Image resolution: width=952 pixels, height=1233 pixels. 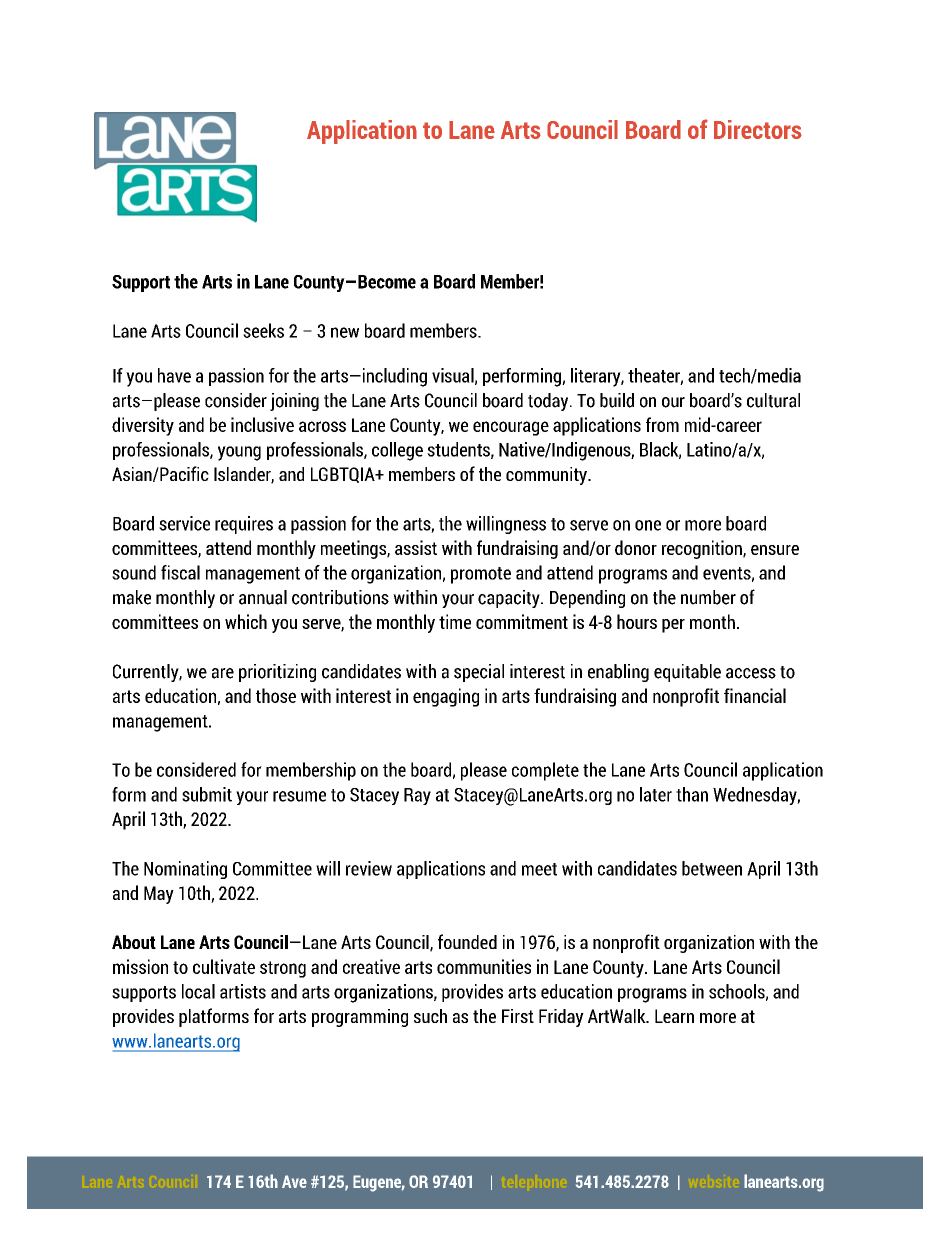 What do you see at coordinates (180, 572) in the screenshot?
I see `fiscal` at bounding box center [180, 572].
